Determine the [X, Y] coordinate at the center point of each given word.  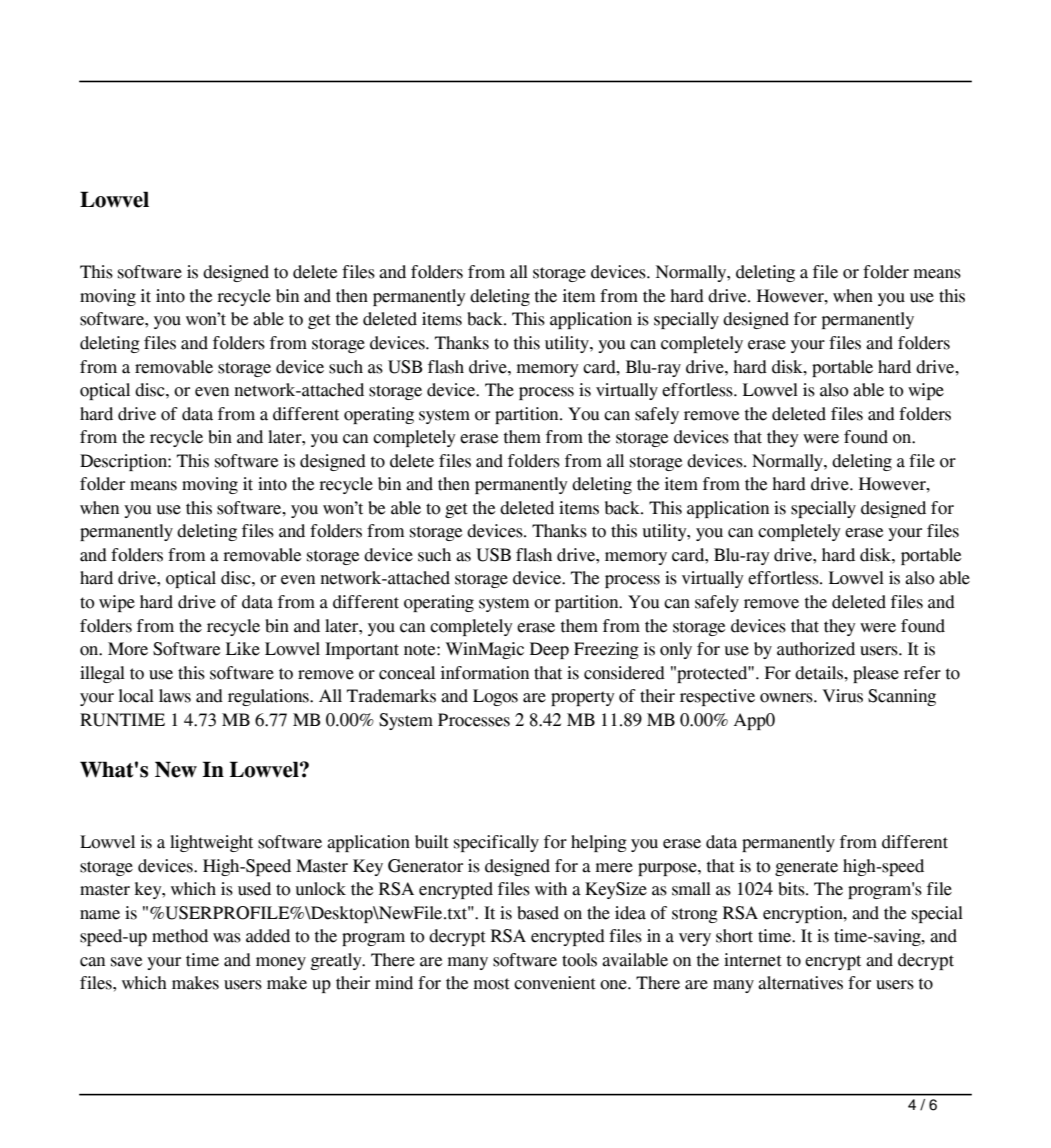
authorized [816, 649]
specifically [496, 843]
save [127, 962]
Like [243, 649]
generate [806, 868]
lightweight [211, 843]
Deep [549, 650]
